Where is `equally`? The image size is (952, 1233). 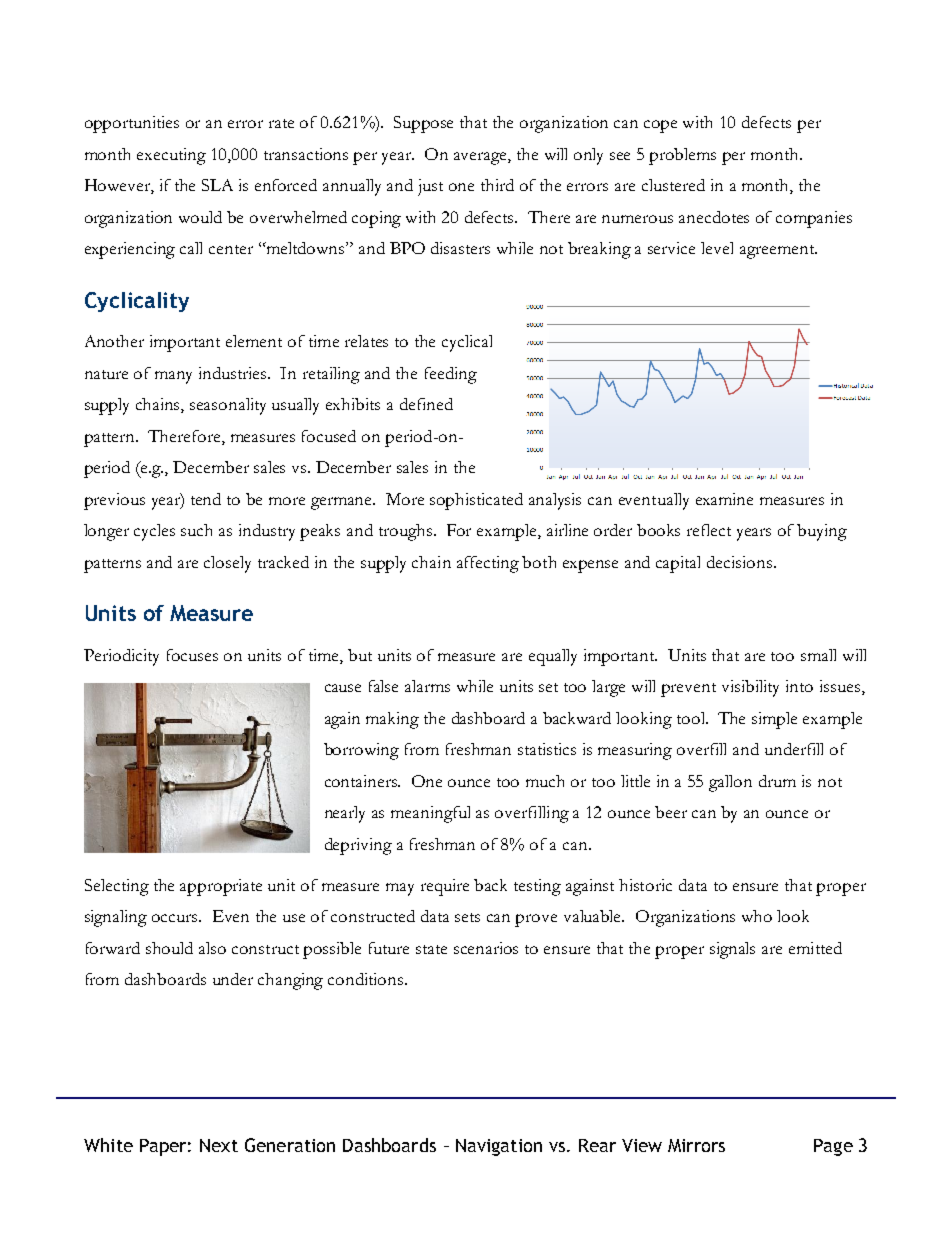 equally is located at coordinates (553, 657).
